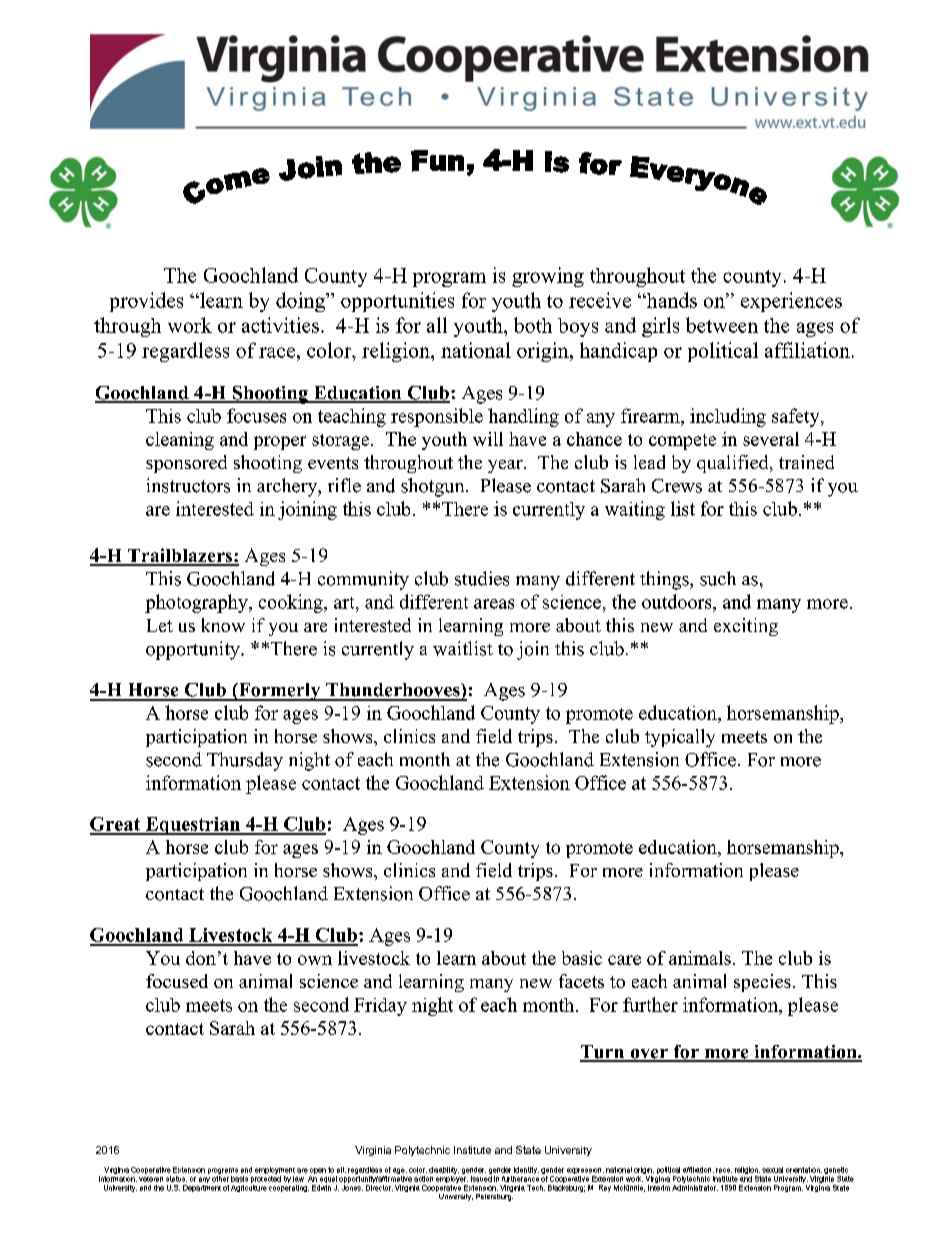  Describe the element at coordinates (718, 578) in the screenshot. I see `such` at that location.
